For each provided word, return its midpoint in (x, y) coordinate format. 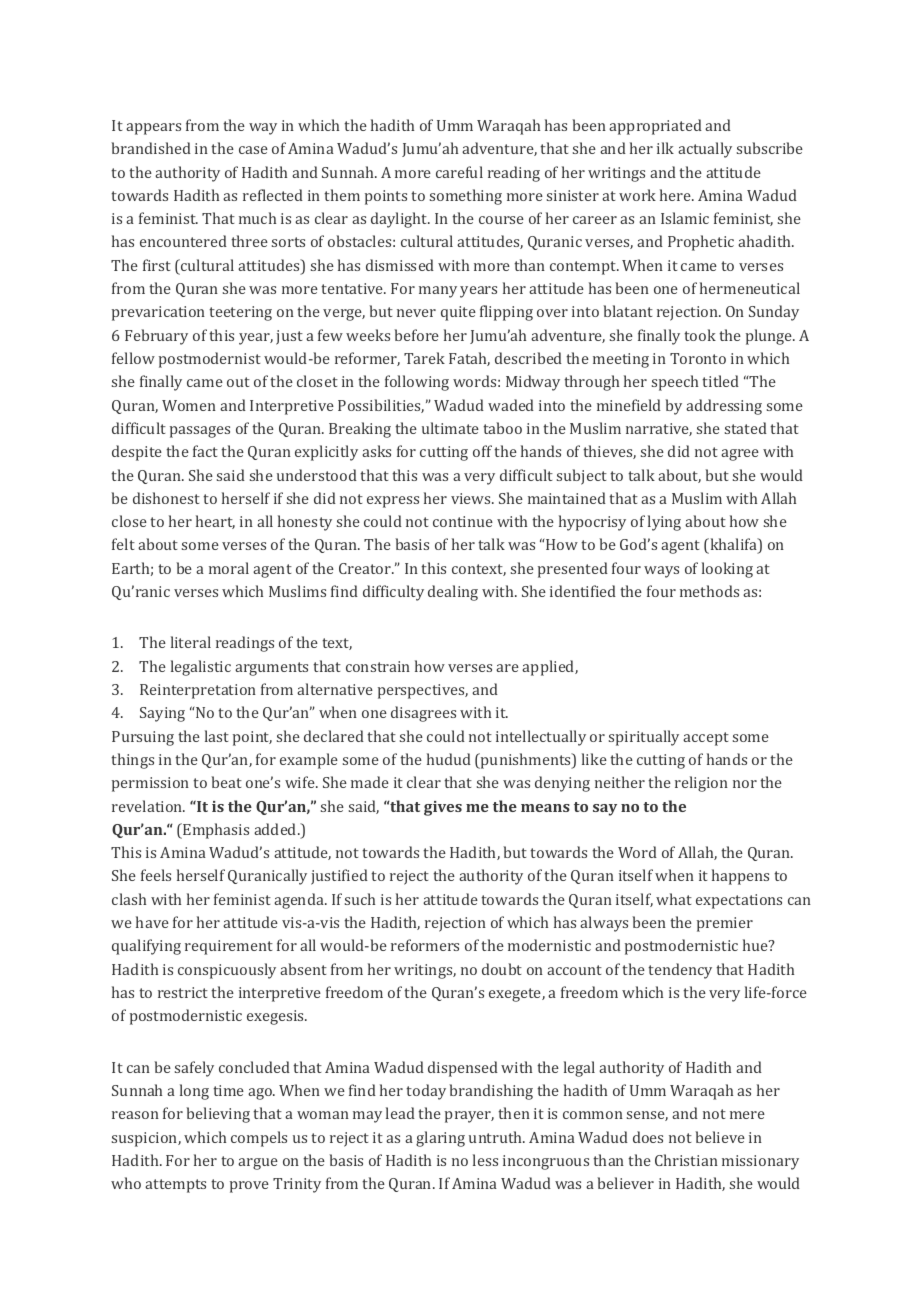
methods (709, 591)
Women (189, 405)
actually (705, 150)
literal (191, 642)
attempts (175, 1186)
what (674, 899)
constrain (378, 666)
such (360, 899)
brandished (151, 148)
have (152, 922)
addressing (724, 407)
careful (459, 172)
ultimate (450, 428)
